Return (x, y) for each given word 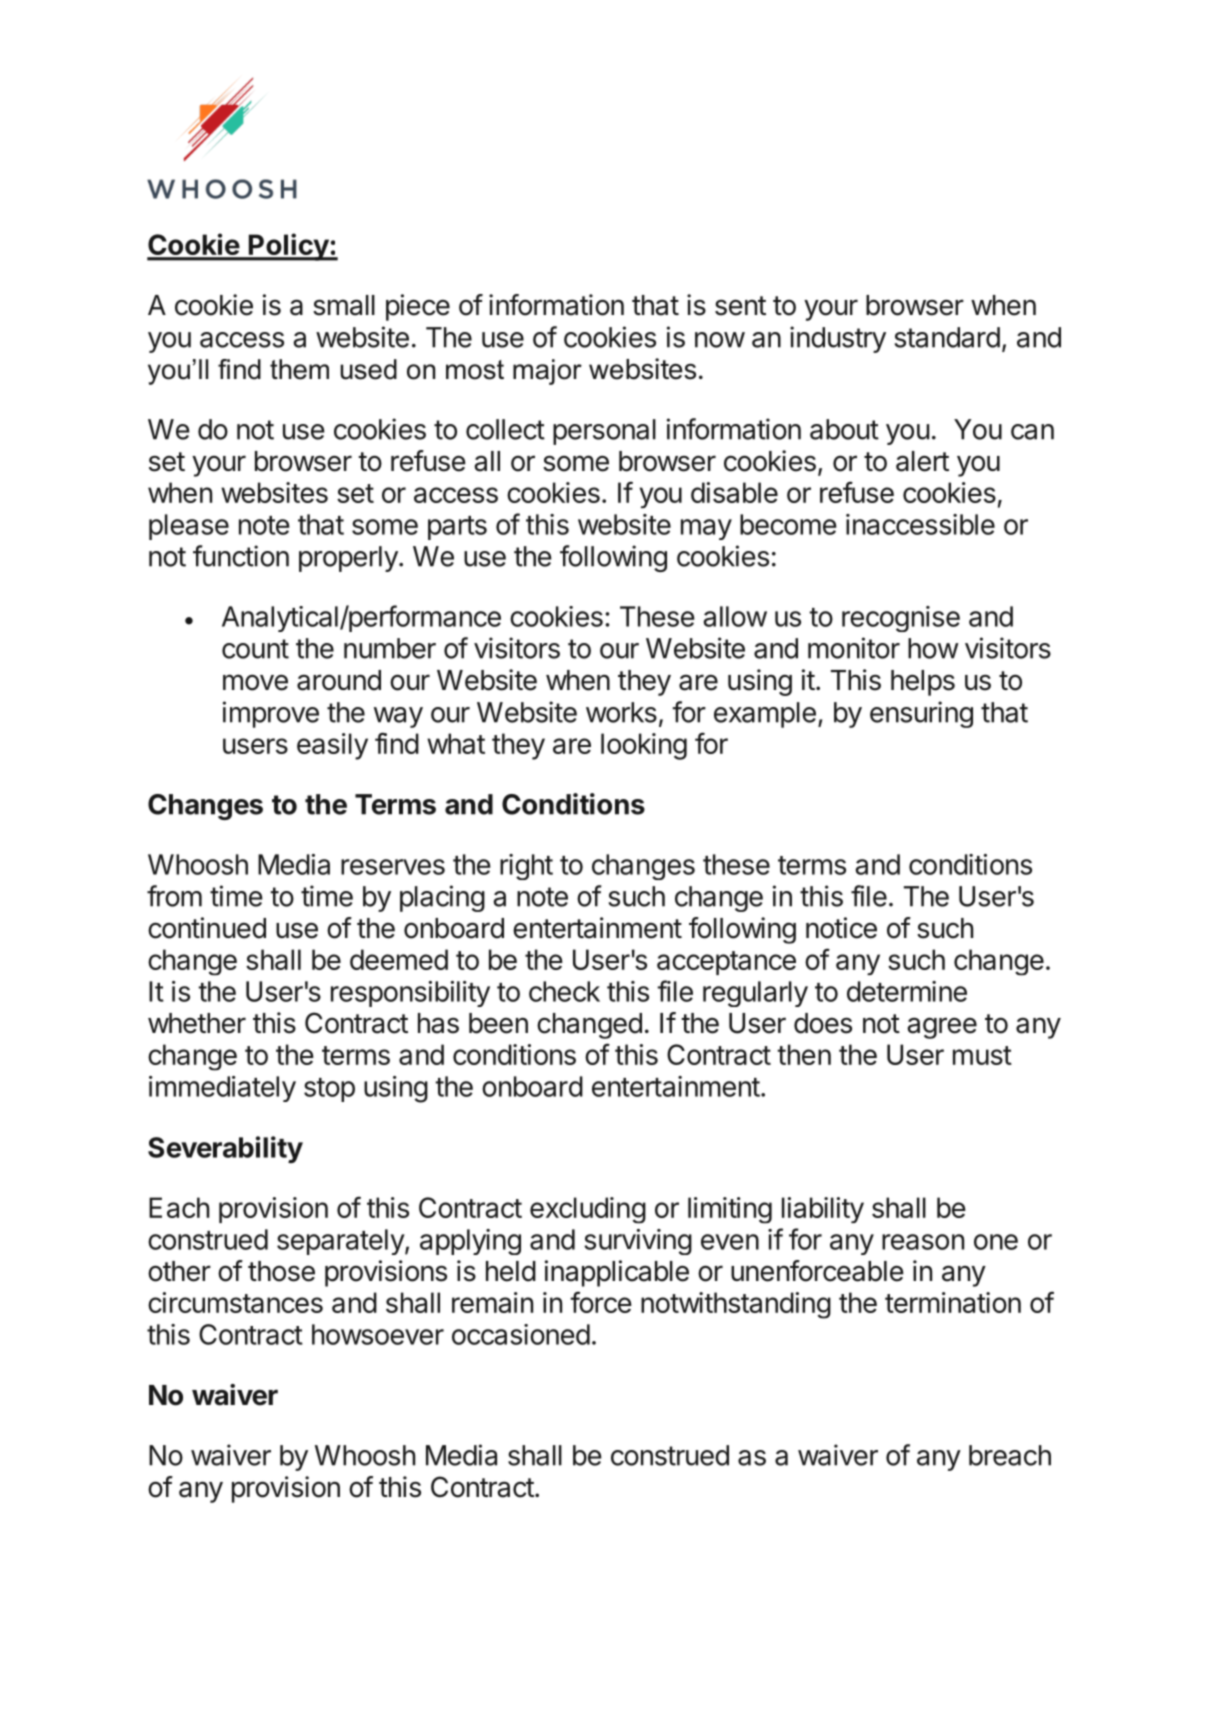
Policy (288, 247)
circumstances (235, 1302)
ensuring (921, 714)
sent (740, 306)
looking (644, 746)
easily (332, 746)
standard (947, 337)
